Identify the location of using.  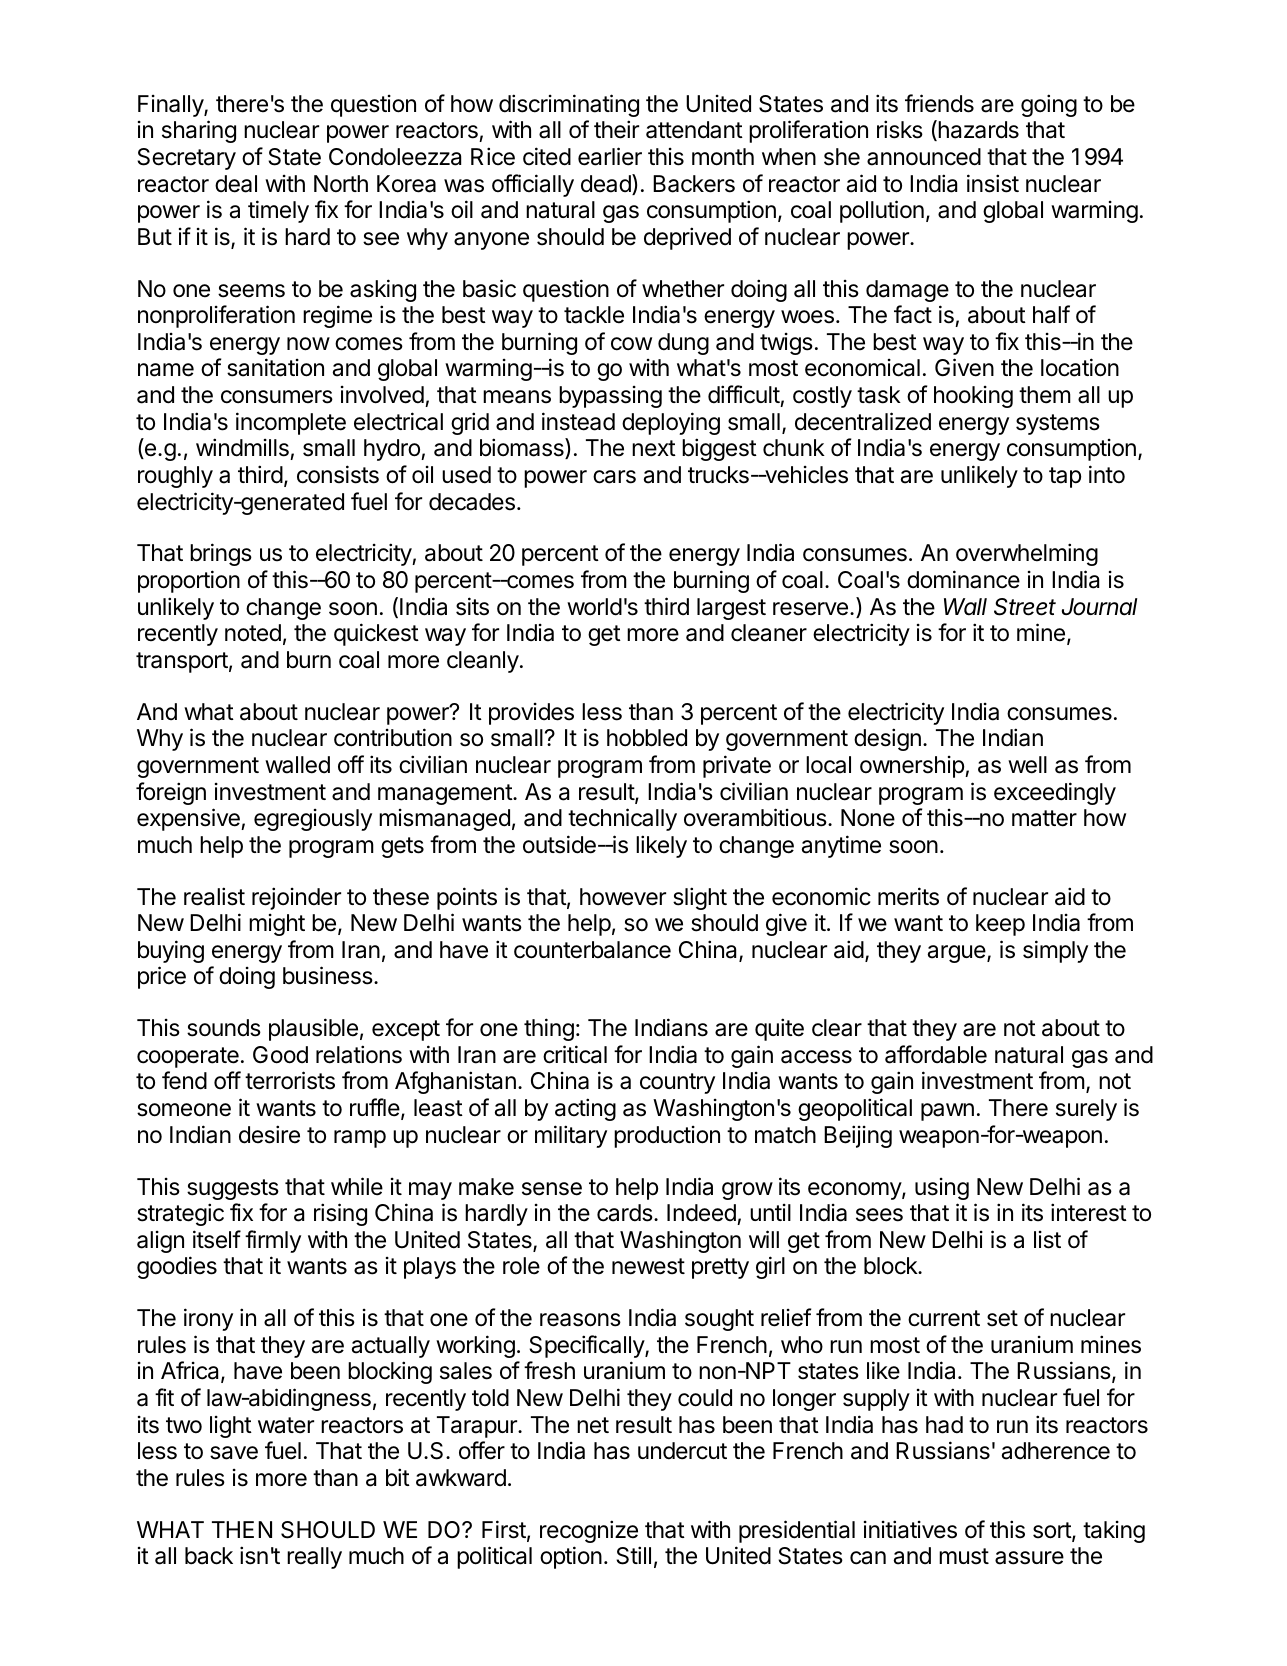
(942, 1189).
